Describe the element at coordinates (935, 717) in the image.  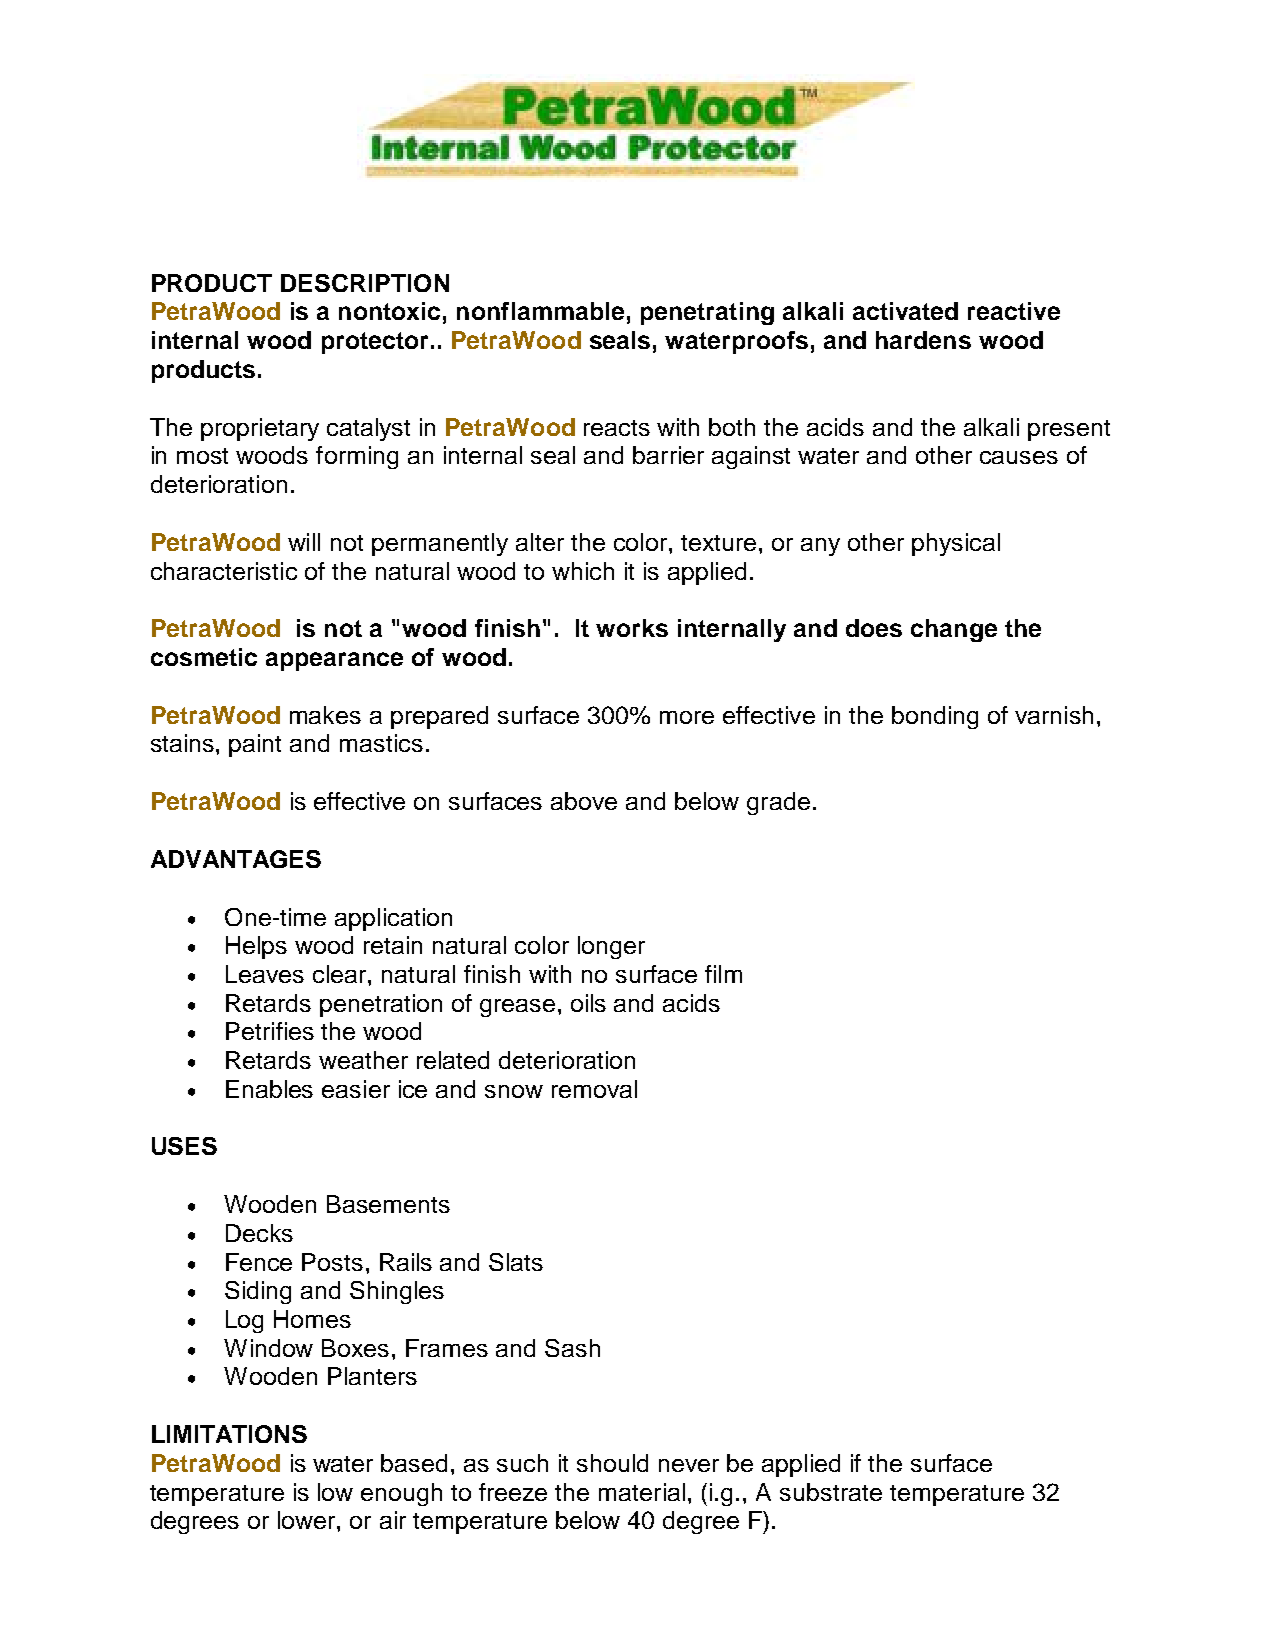
I see `bonding` at that location.
